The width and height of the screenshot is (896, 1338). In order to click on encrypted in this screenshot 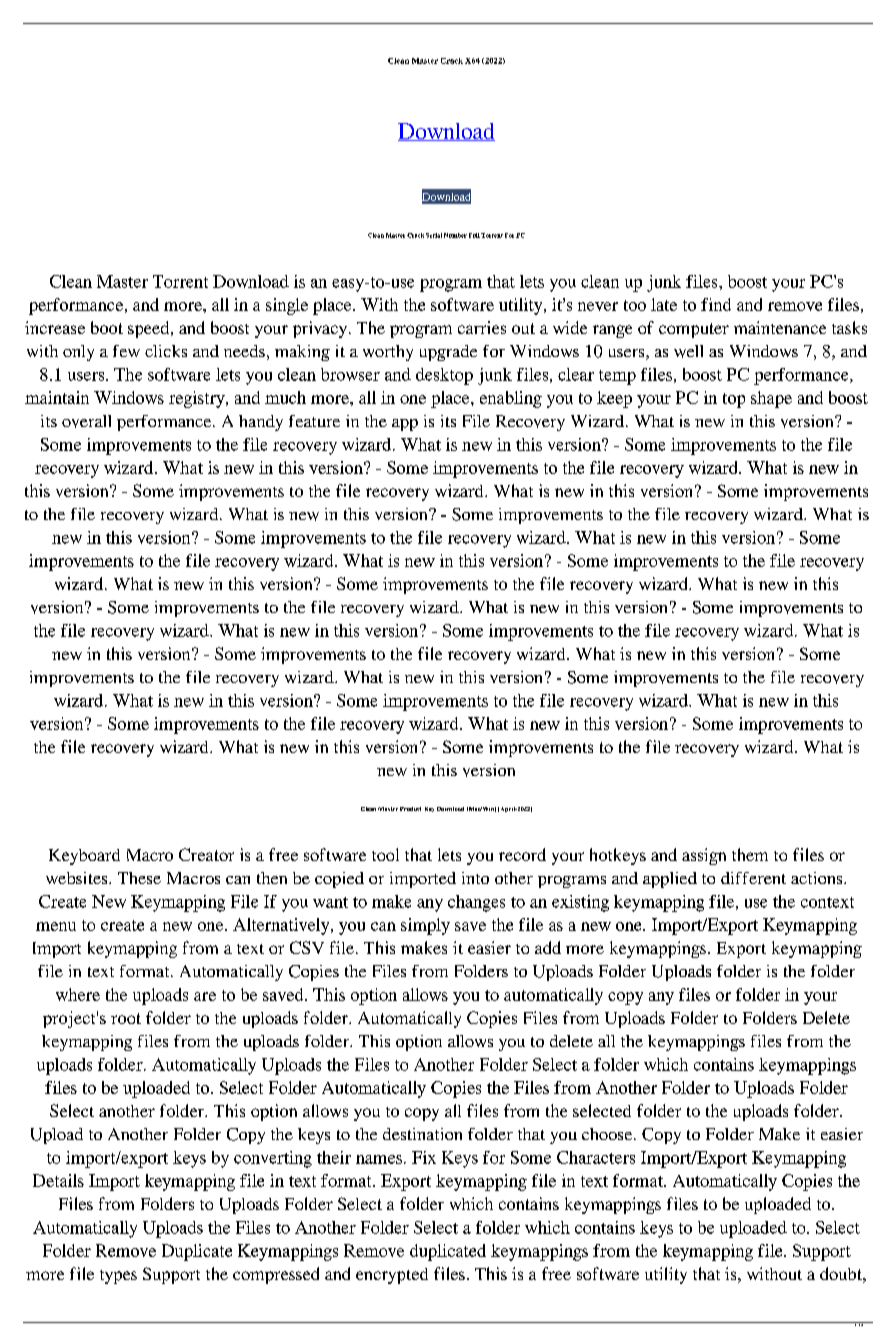, I will do `click(392, 1276)`.
